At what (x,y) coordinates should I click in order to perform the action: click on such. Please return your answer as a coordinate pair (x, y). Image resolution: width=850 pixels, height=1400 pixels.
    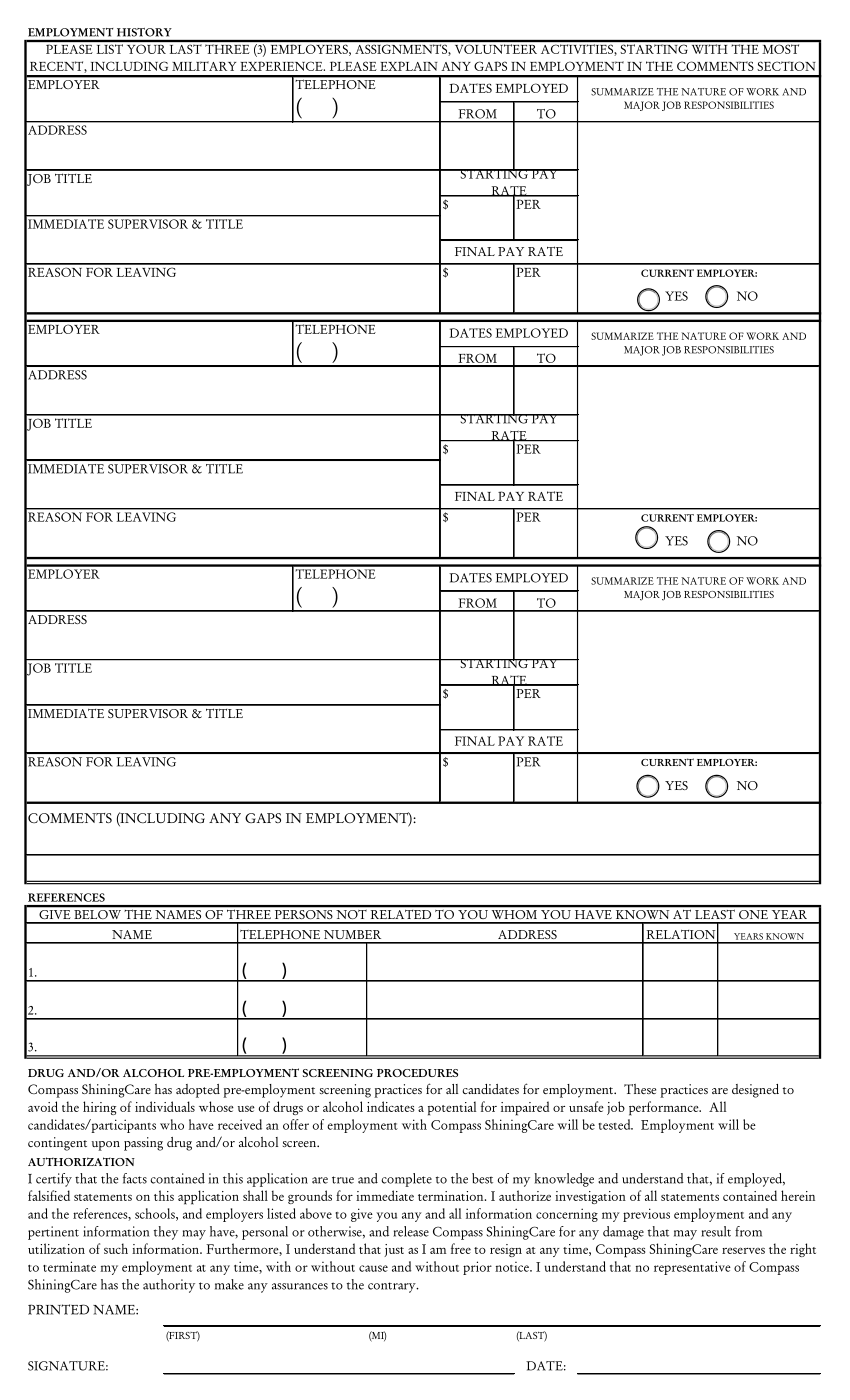
    Looking at the image, I should click on (116, 1248).
